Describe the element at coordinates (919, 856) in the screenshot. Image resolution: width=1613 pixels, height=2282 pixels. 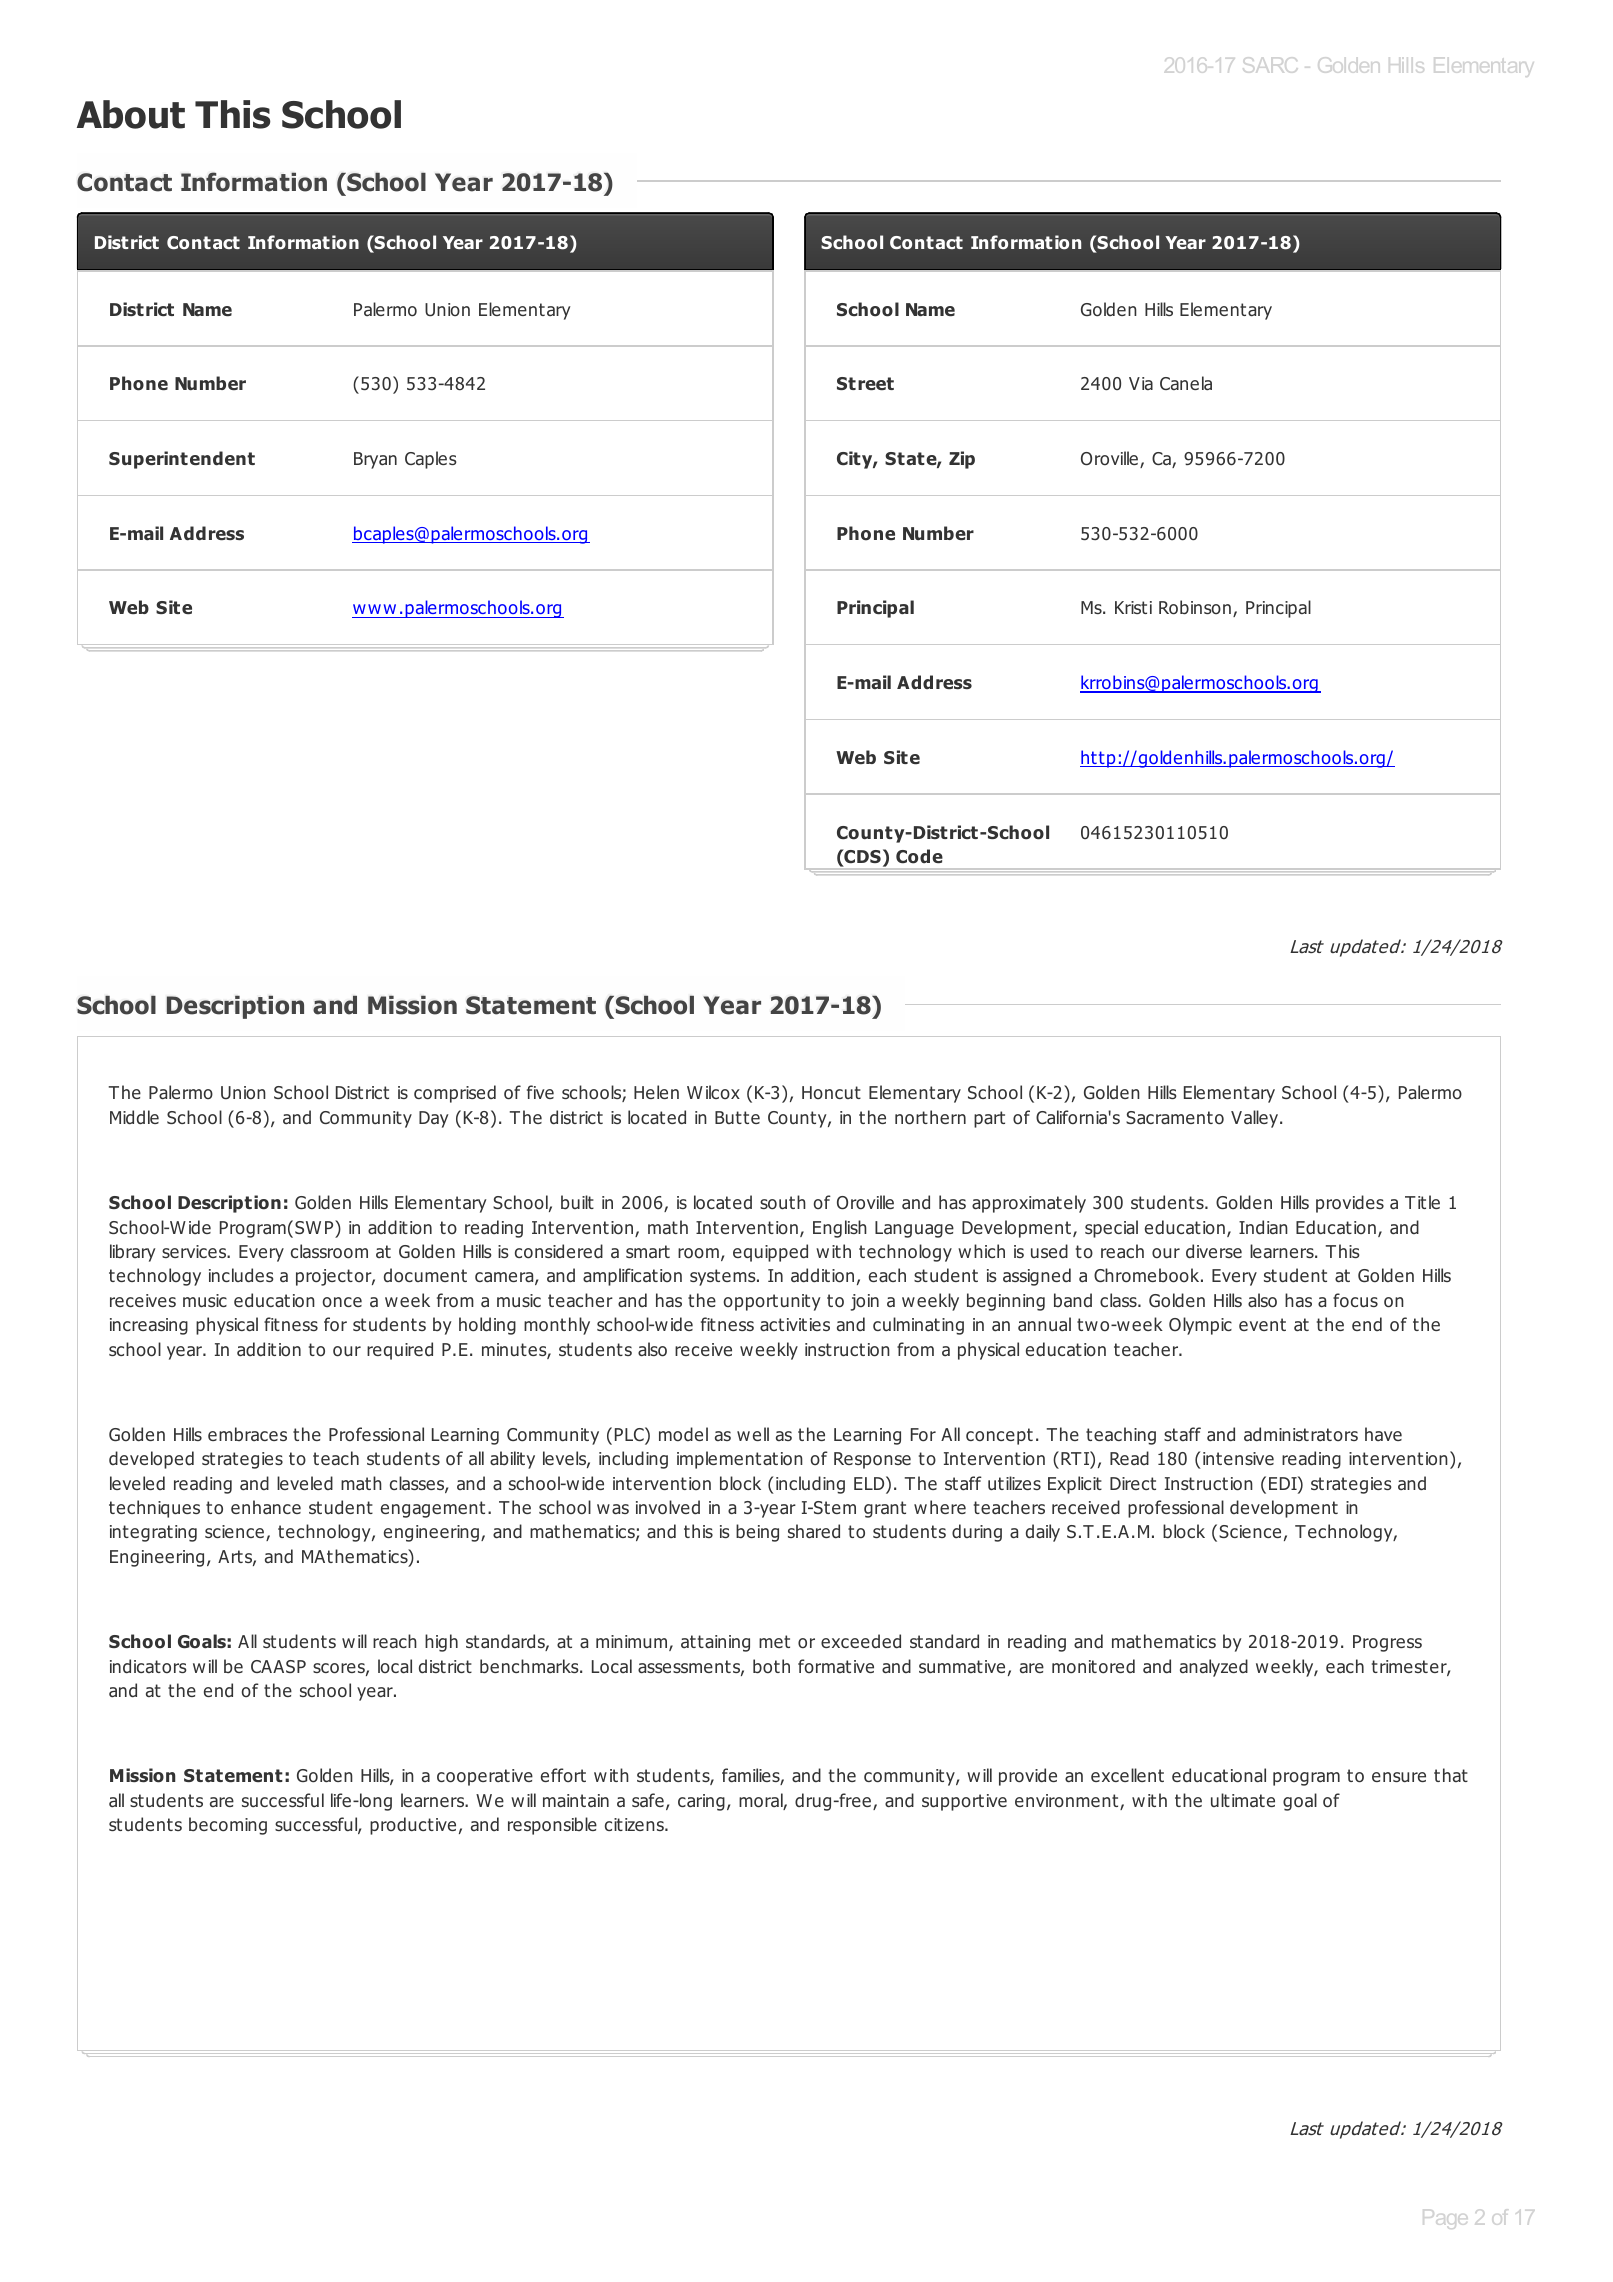
I see `Code` at that location.
